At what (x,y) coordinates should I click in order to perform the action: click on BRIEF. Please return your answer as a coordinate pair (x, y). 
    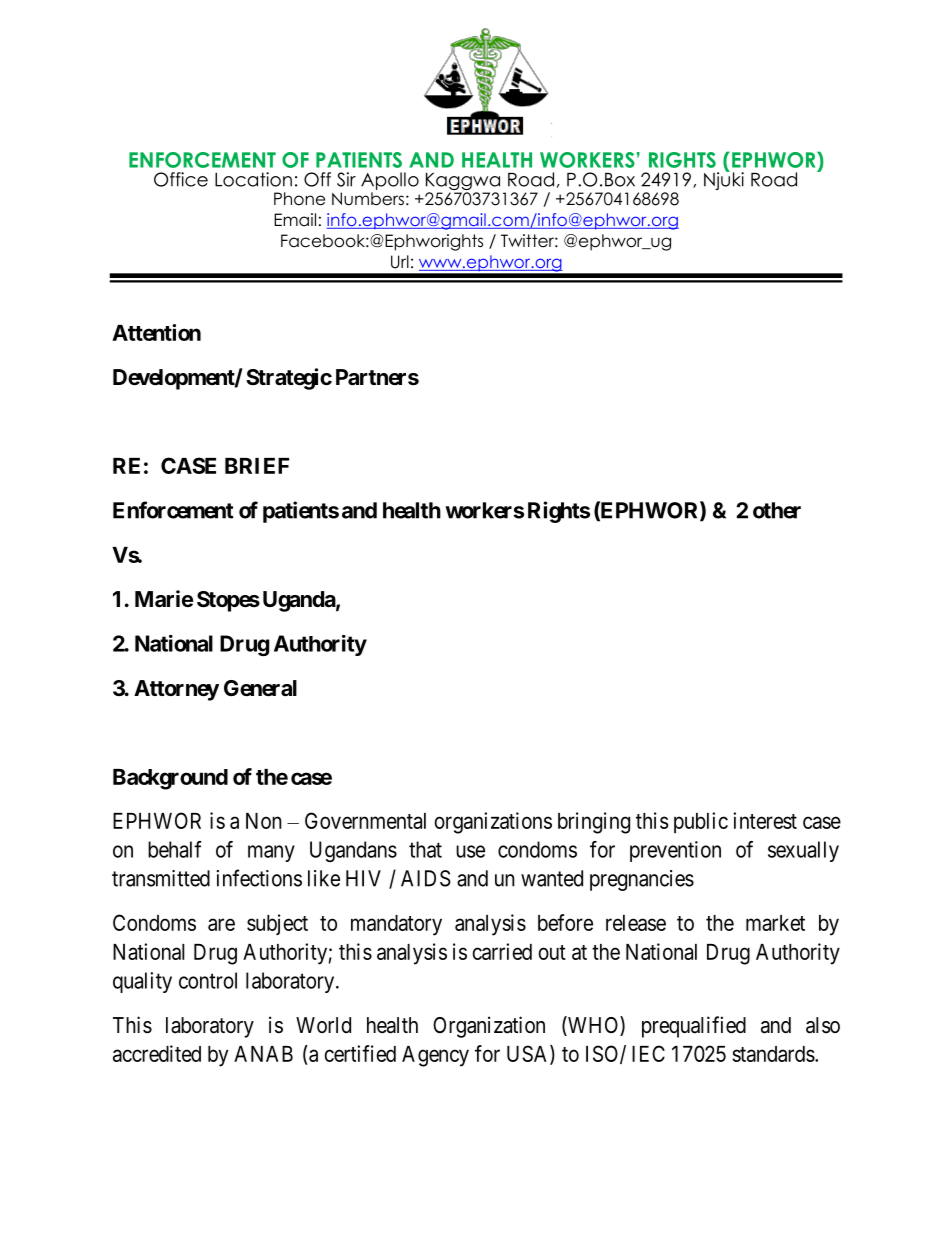
    Looking at the image, I should click on (257, 466).
